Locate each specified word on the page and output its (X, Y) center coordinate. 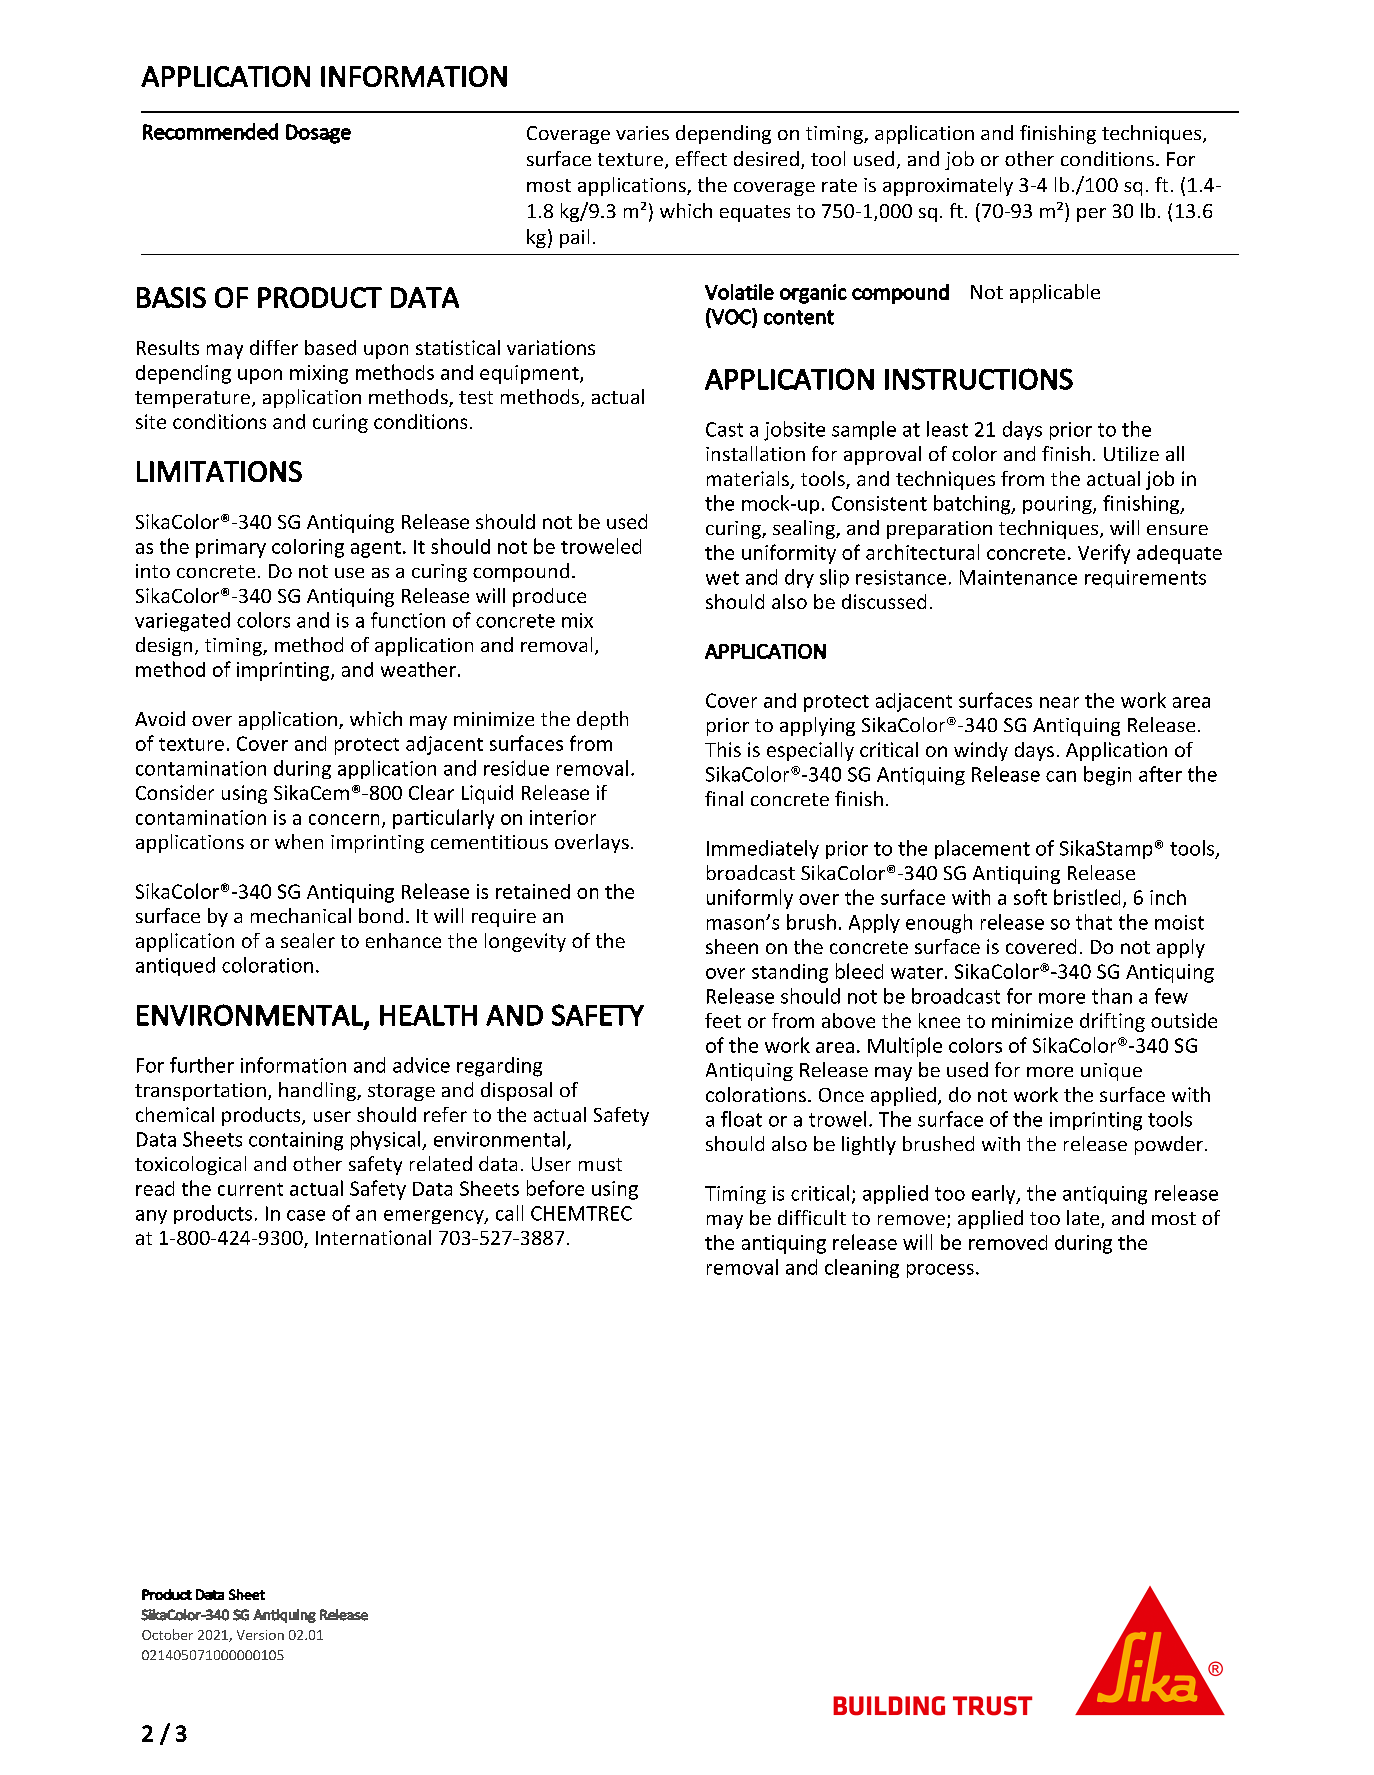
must (600, 1164)
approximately (948, 186)
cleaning (862, 1268)
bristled (1087, 897)
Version (260, 1635)
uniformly (750, 899)
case (306, 1215)
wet (722, 578)
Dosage (318, 134)
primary (231, 548)
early (995, 1194)
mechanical (301, 915)
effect (701, 158)
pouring (1058, 505)
